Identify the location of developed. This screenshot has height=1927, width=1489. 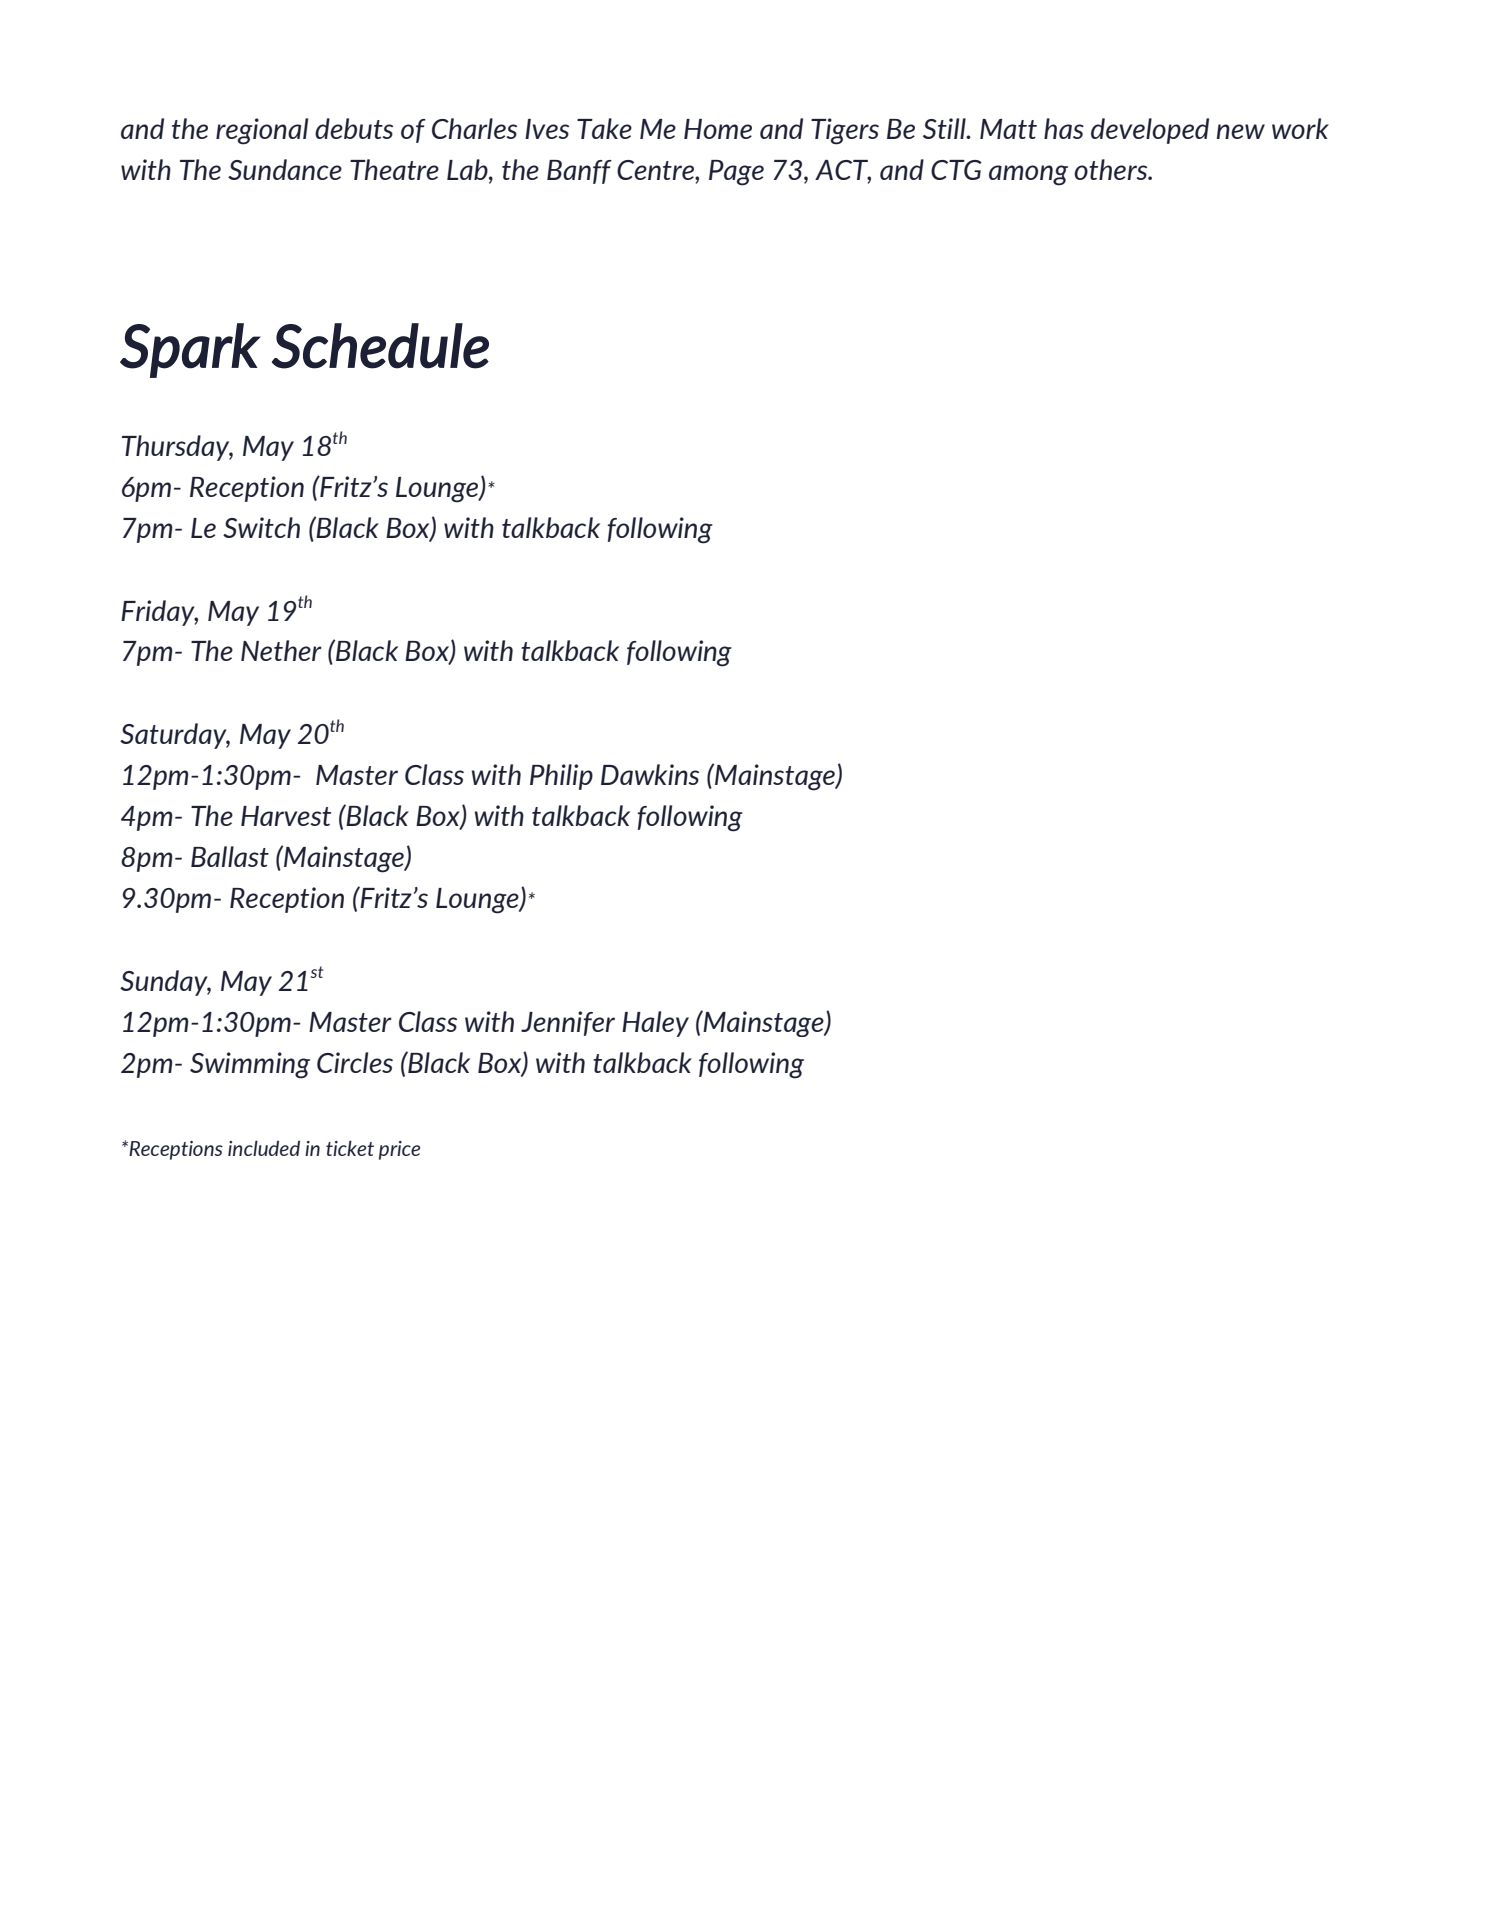
(1150, 131).
